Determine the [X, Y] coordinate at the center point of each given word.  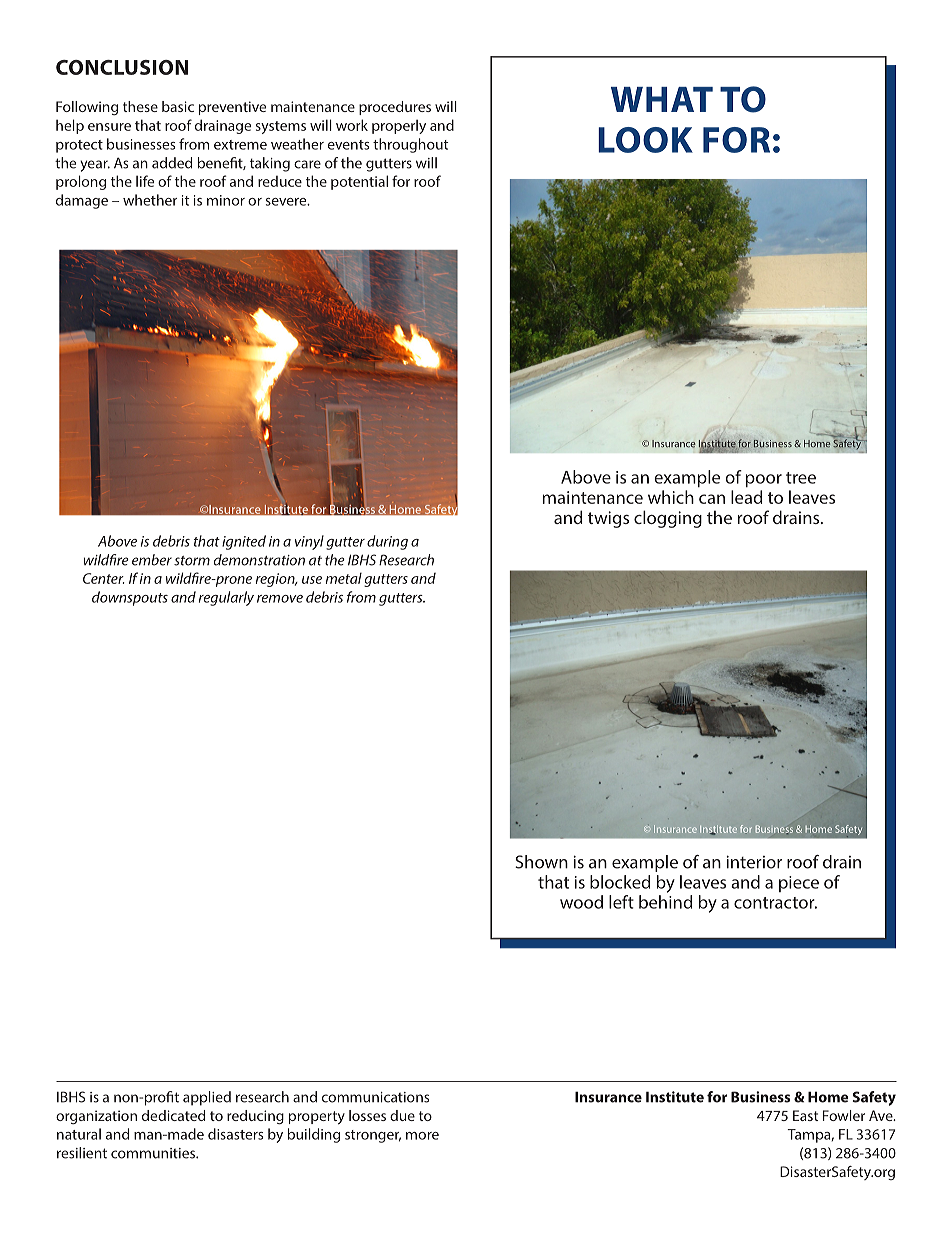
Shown [541, 862]
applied [207, 1098]
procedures [395, 108]
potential [359, 182]
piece [799, 884]
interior [754, 862]
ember [152, 560]
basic [178, 106]
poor [764, 480]
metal [344, 578]
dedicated [173, 1115]
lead [746, 497]
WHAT [662, 99]
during [387, 542]
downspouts [130, 598]
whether [150, 200]
